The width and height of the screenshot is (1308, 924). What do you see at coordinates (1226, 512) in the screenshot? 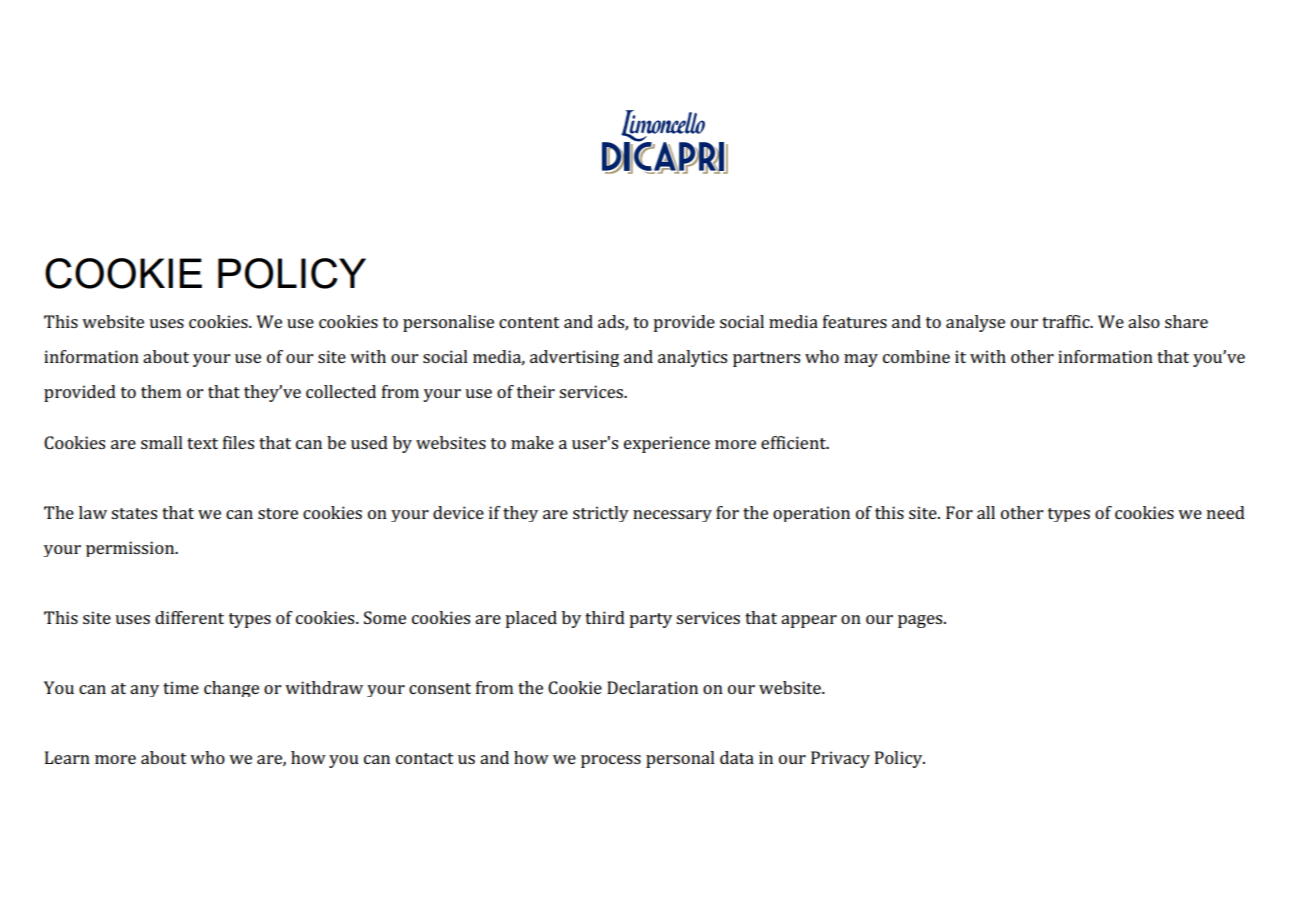
I see `need` at bounding box center [1226, 512].
